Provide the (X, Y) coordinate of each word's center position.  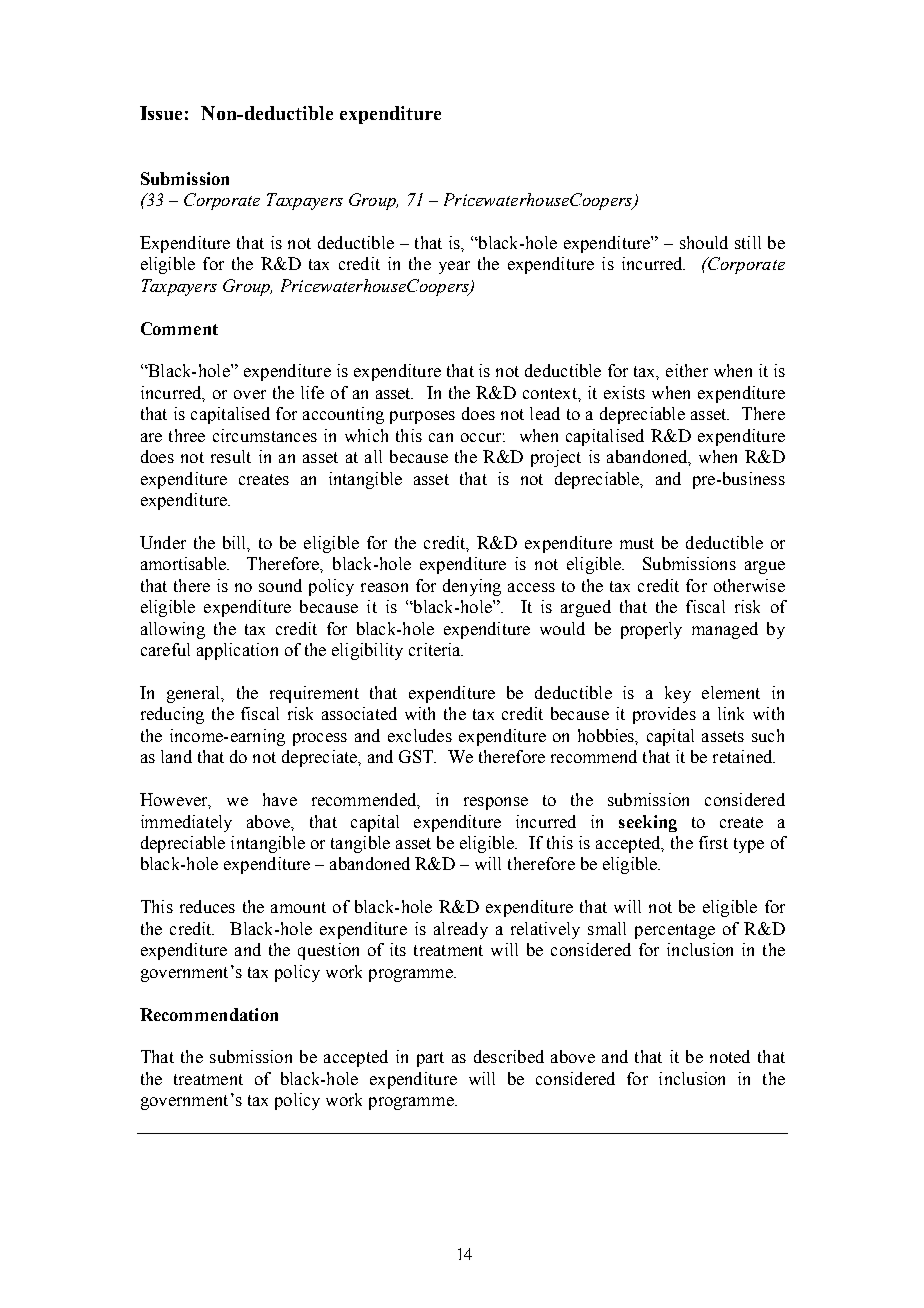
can (441, 437)
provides (664, 715)
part (430, 1059)
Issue (161, 113)
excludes (420, 735)
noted (730, 1056)
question (328, 951)
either (687, 370)
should (704, 242)
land (176, 756)
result (231, 456)
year (454, 267)
